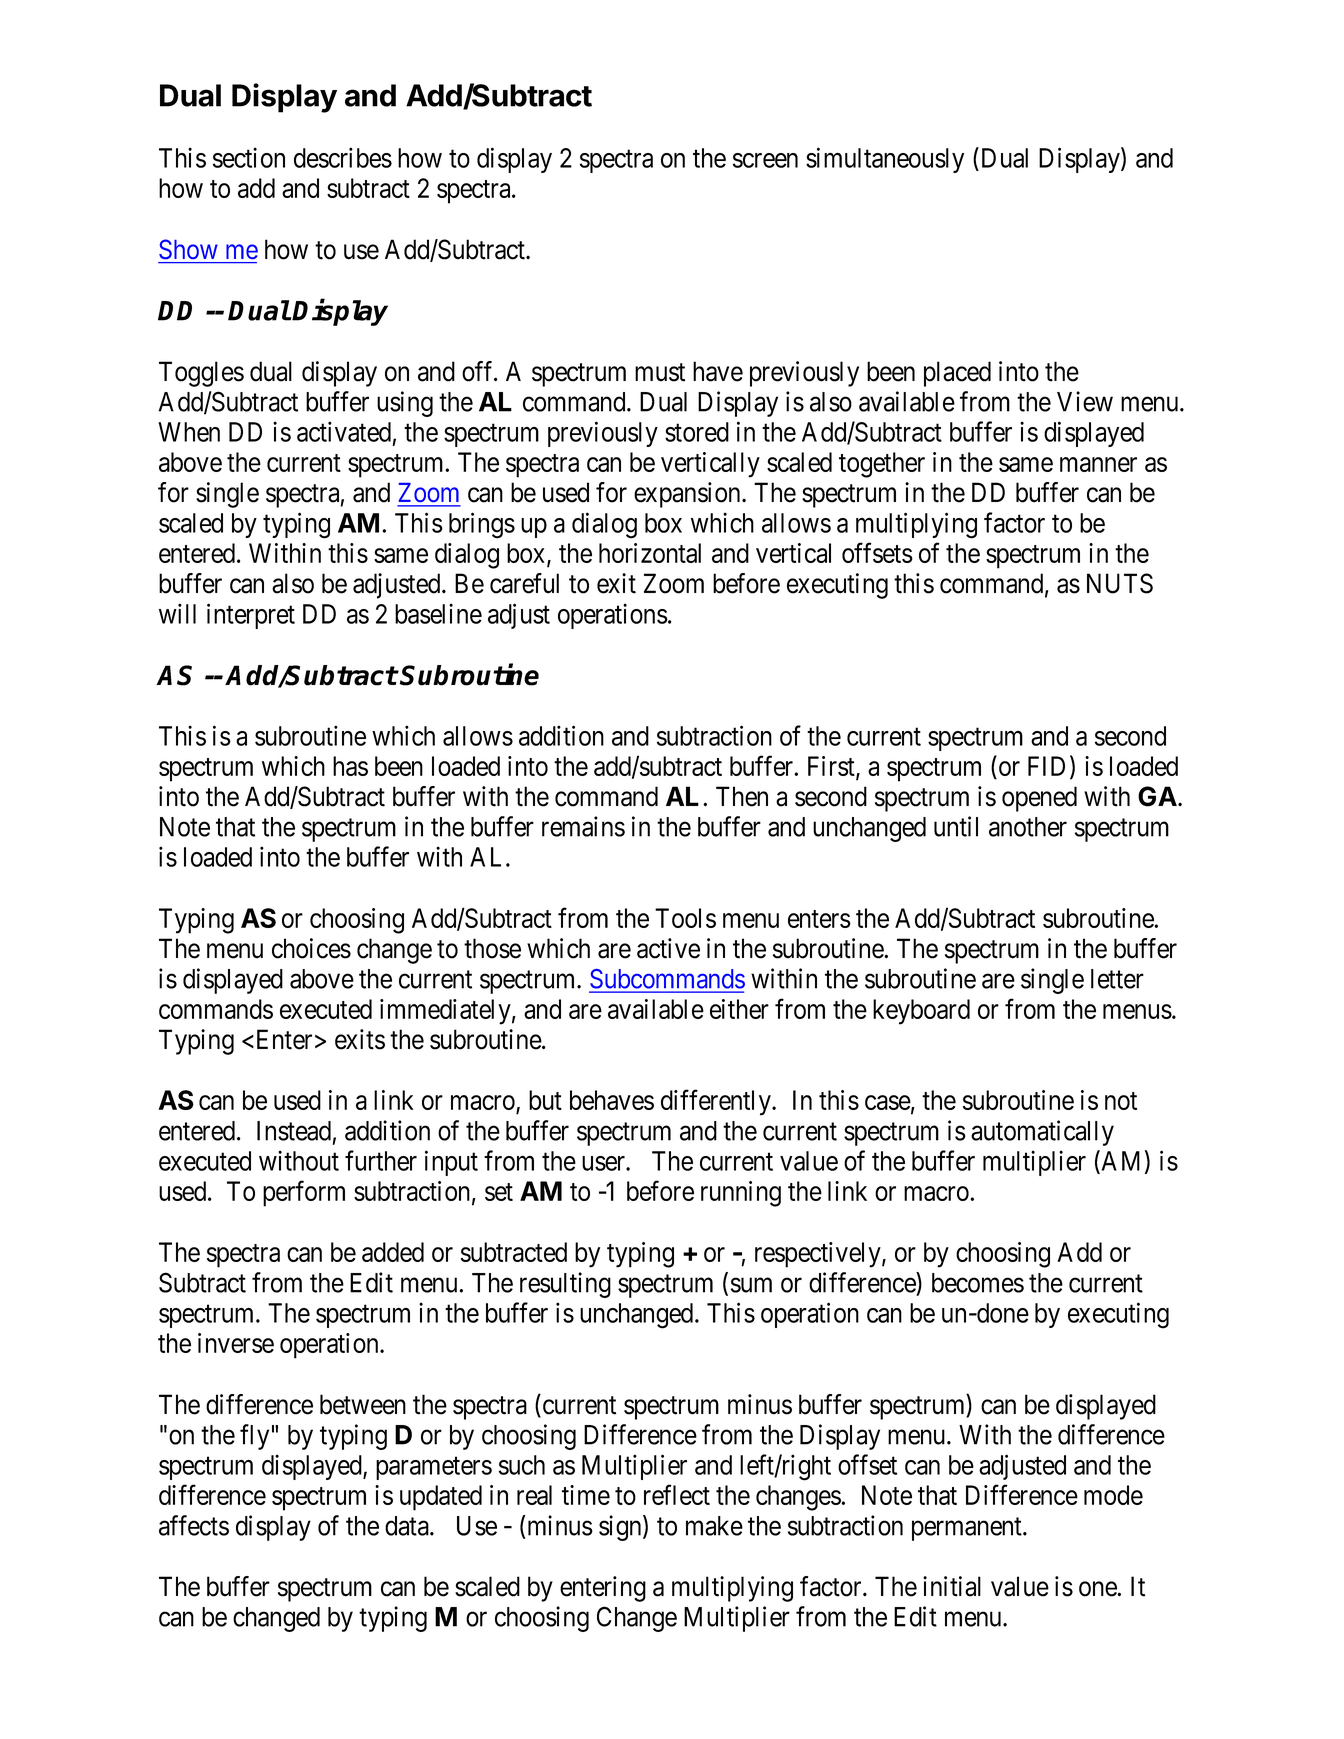 This page has height=1739, width=1344. Describe the element at coordinates (717, 1102) in the page. I see `differently` at that location.
